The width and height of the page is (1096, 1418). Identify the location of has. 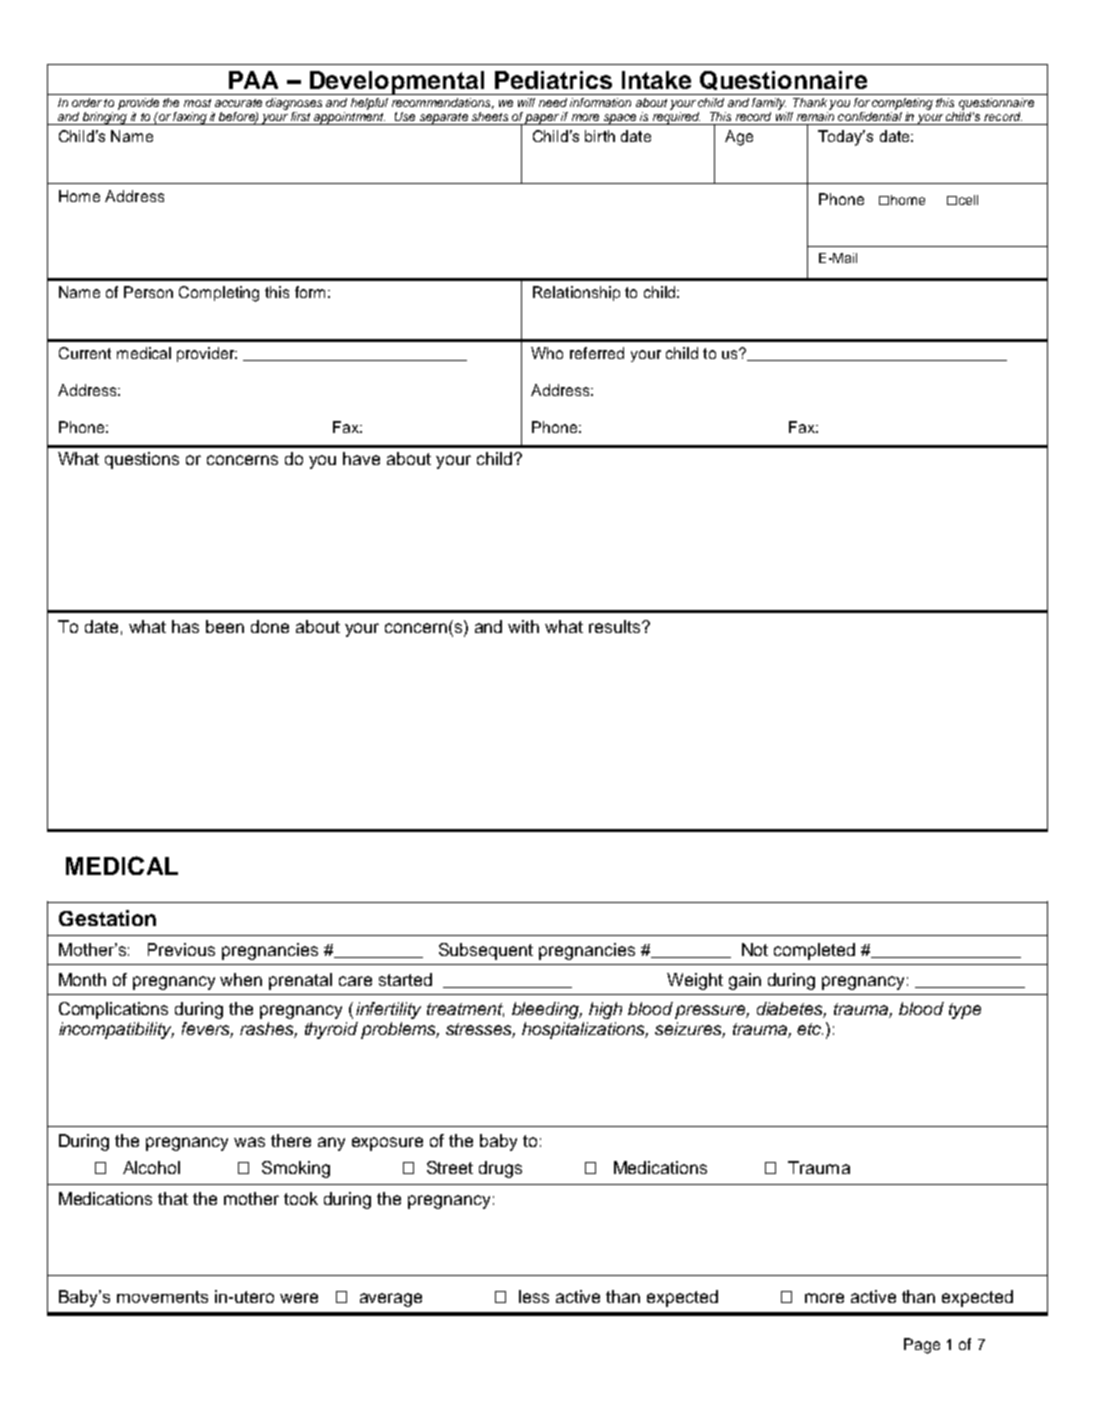
(185, 626).
